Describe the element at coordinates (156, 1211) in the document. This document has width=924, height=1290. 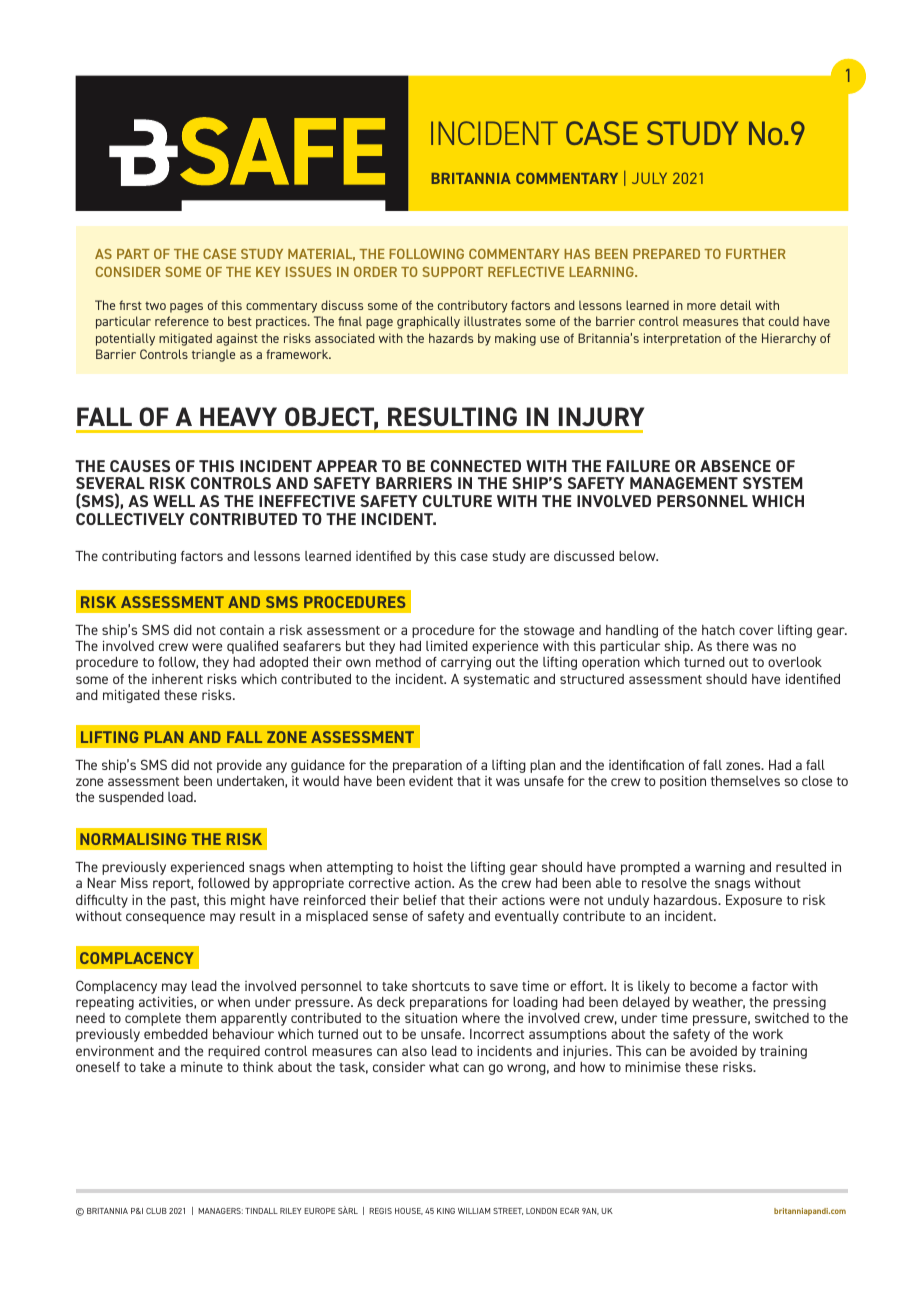
I see `CLUB` at that location.
